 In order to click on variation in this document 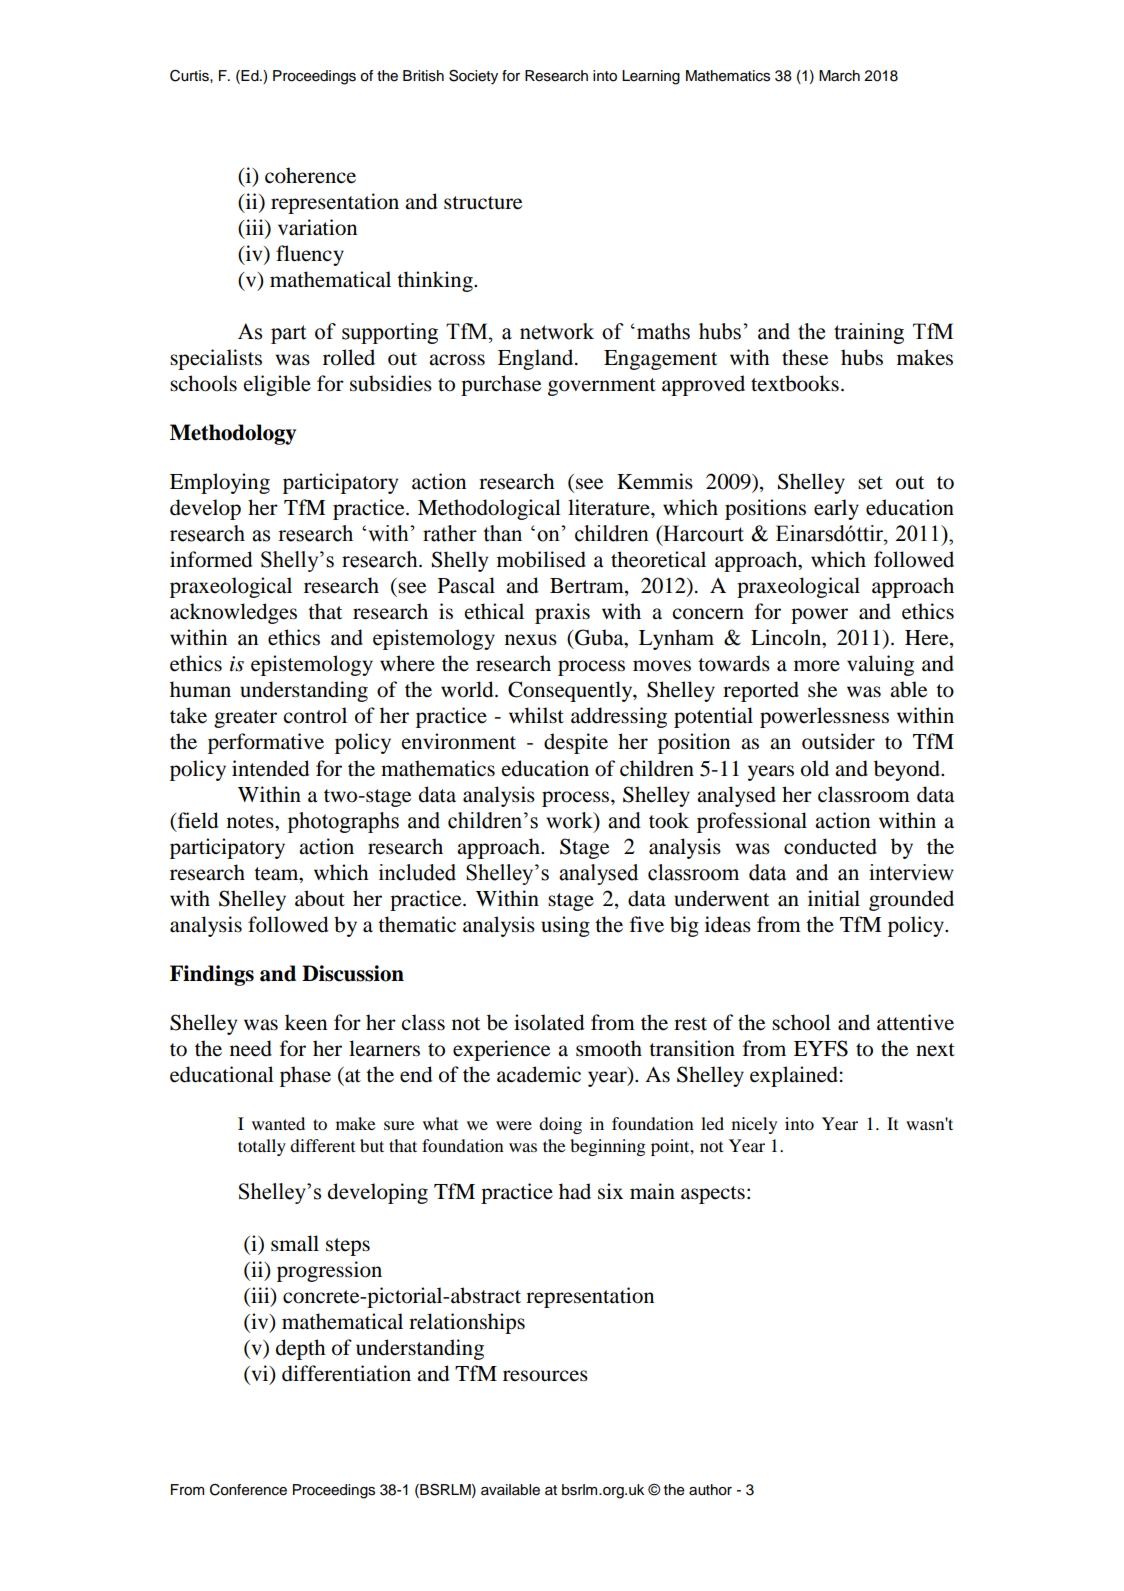, I will do `click(317, 227)`.
